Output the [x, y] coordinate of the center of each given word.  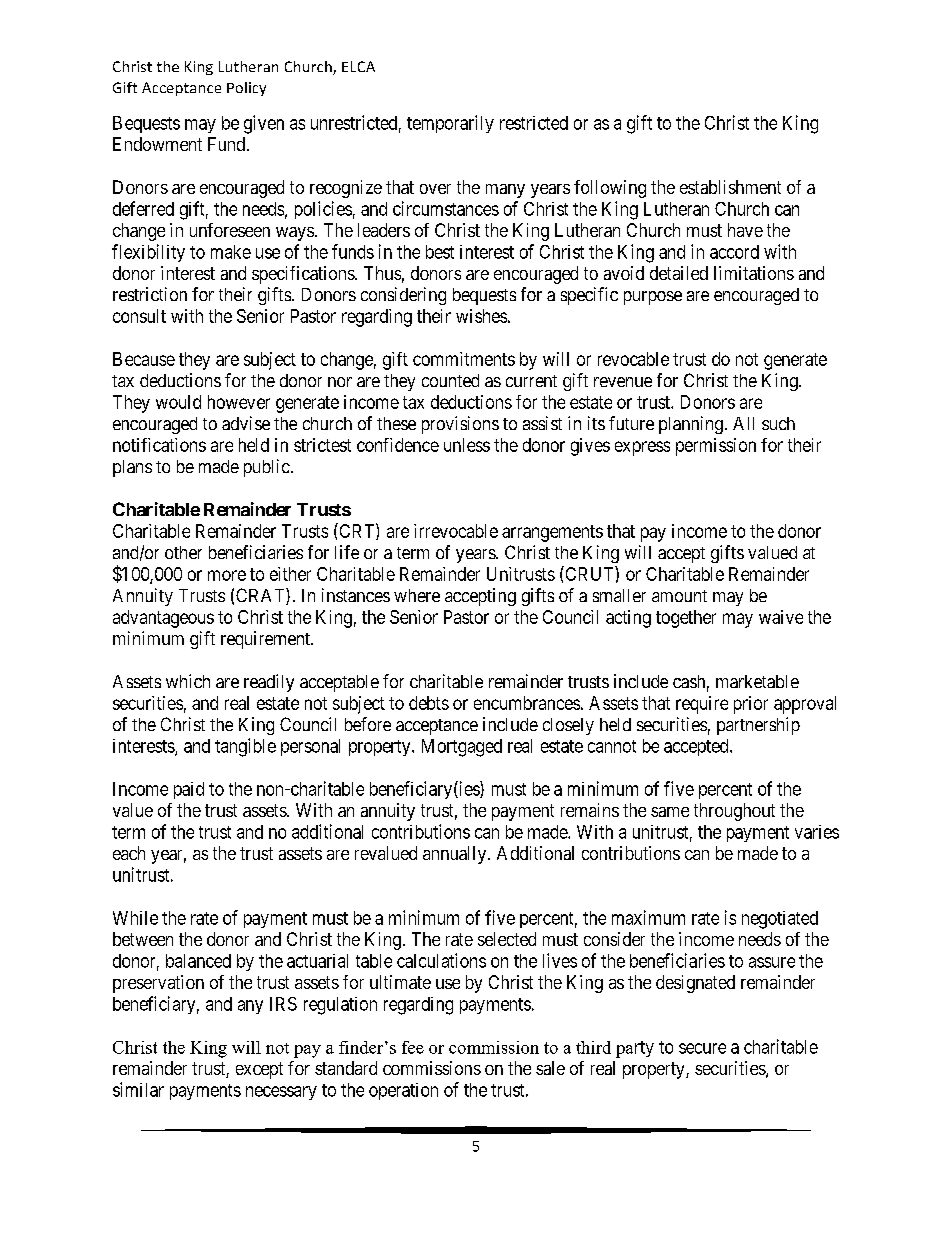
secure [702, 1048]
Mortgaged [462, 748]
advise [246, 423]
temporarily [450, 124]
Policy [246, 89]
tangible [245, 747]
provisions [460, 425]
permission [716, 447]
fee [413, 1047]
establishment [730, 187]
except [259, 1070]
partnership [758, 726]
